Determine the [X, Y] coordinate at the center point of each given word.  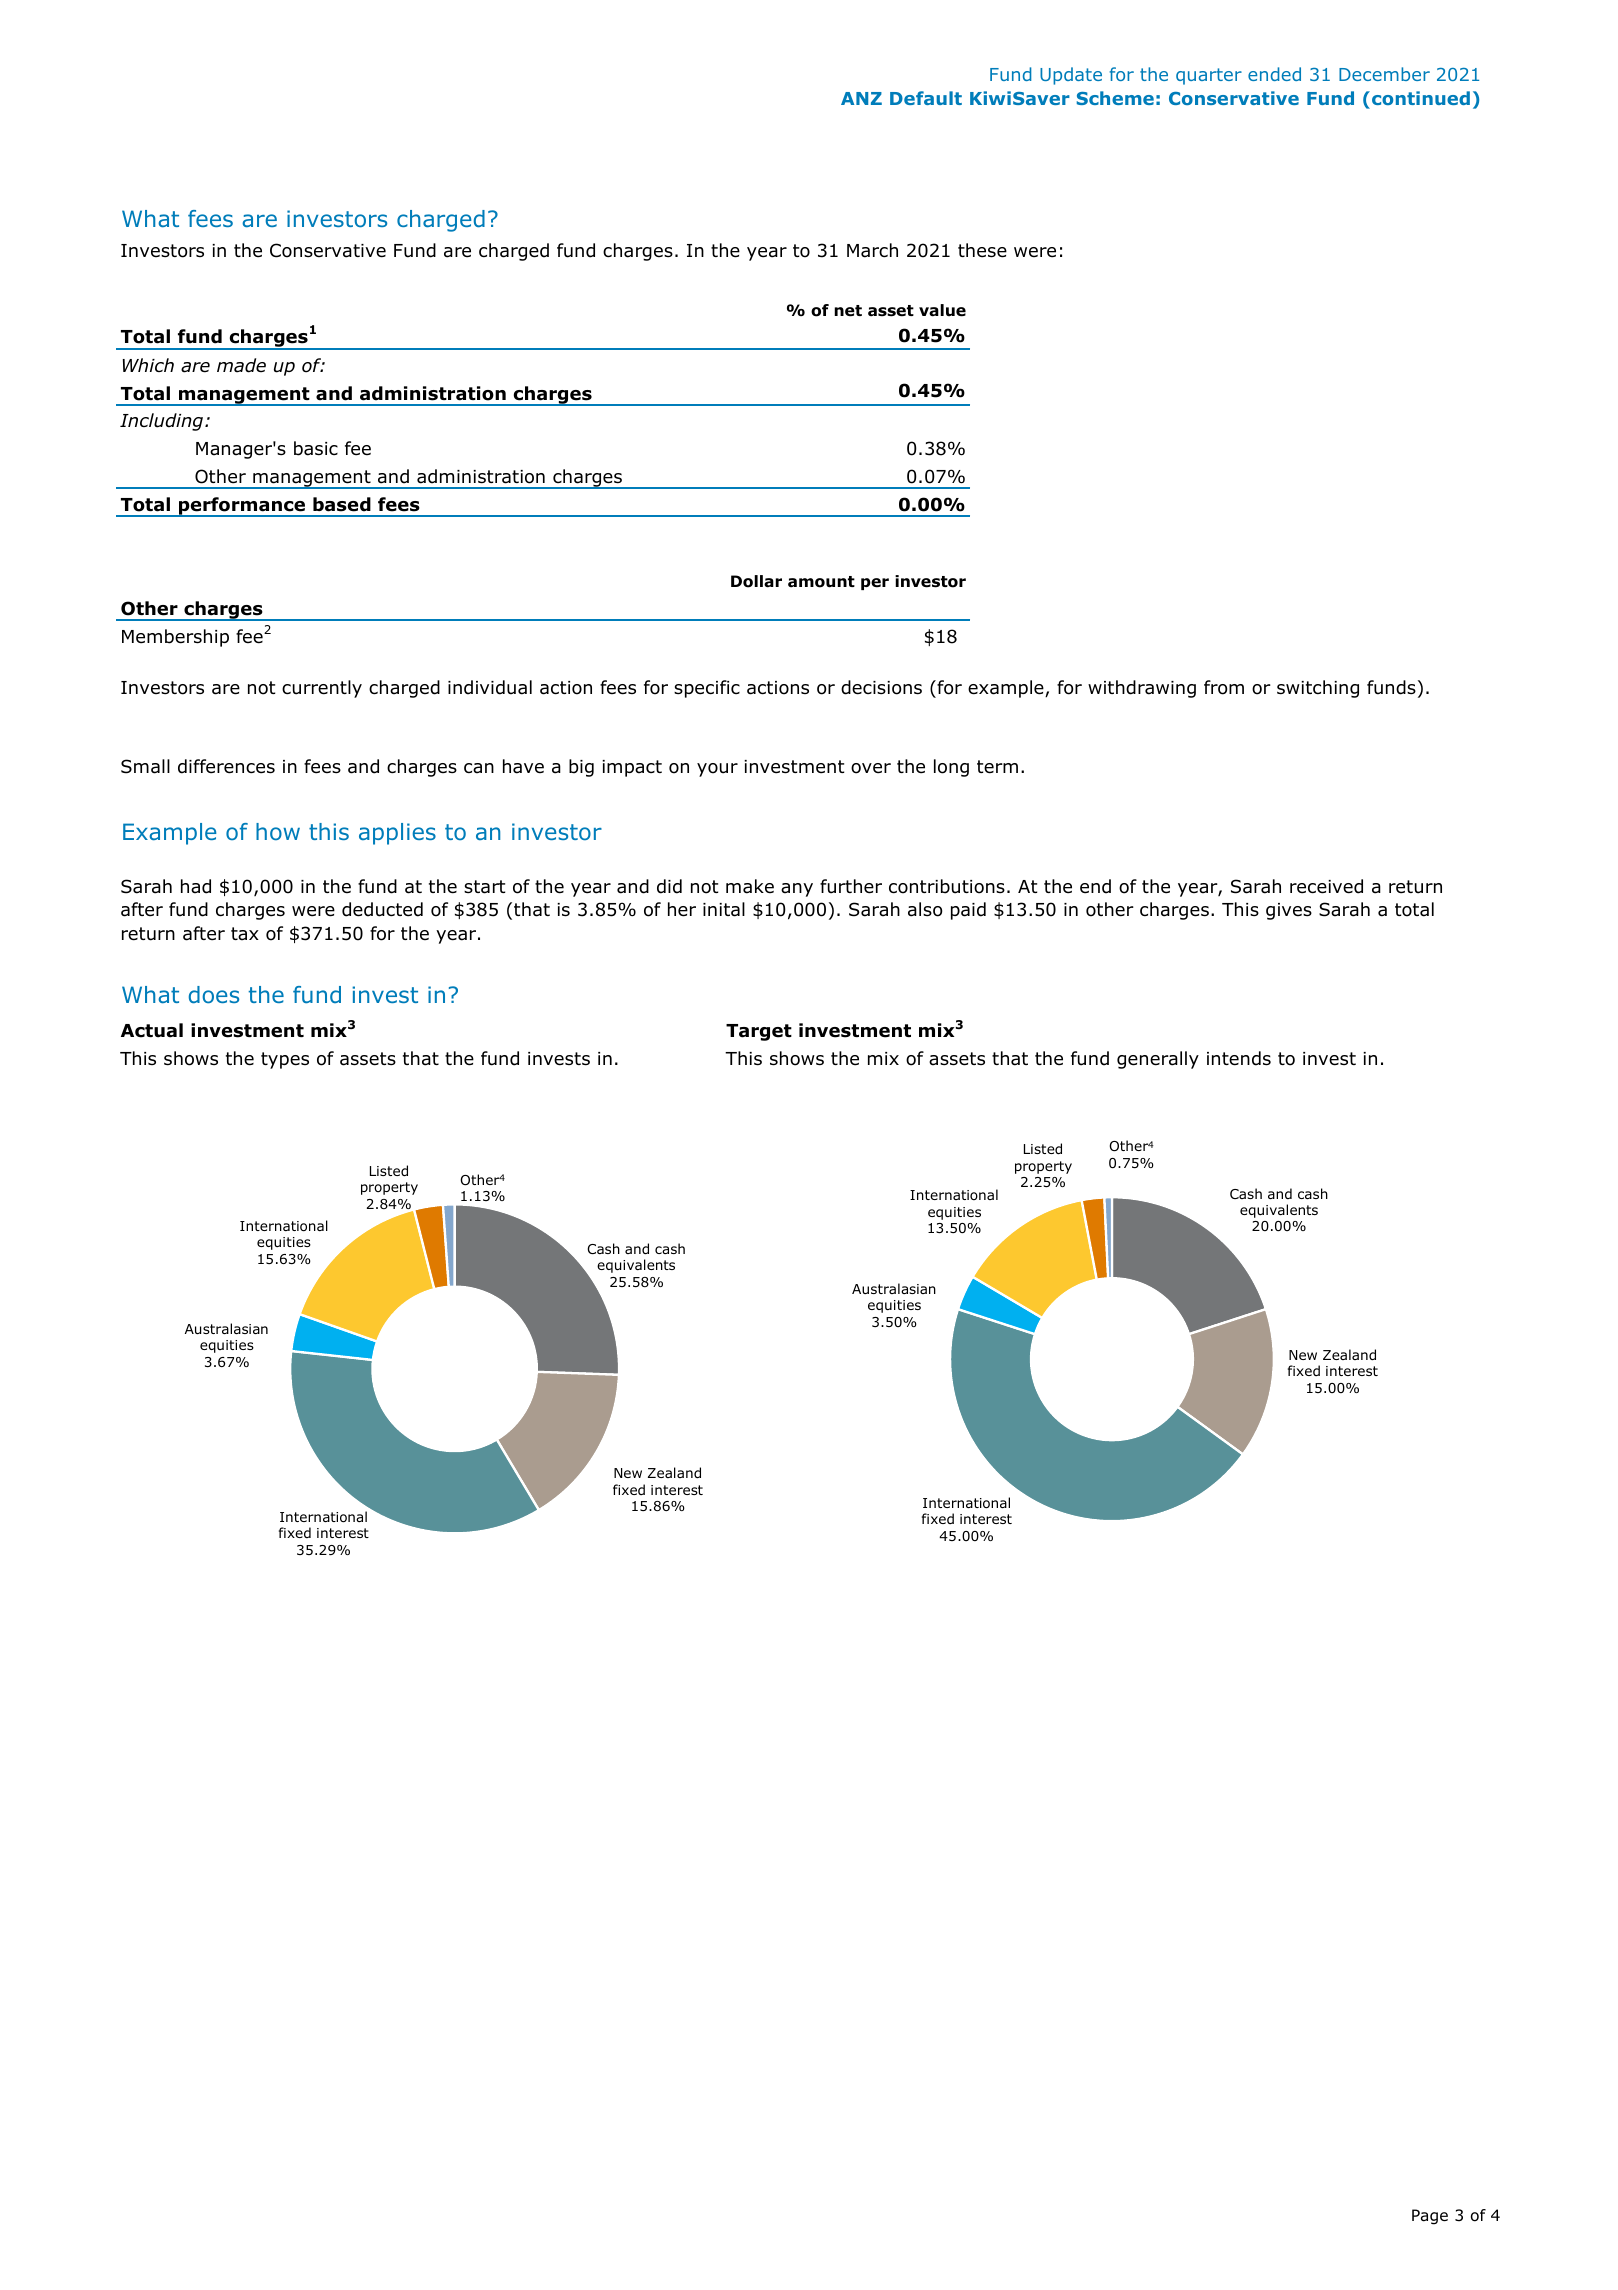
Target [759, 1032]
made [241, 365]
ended [1274, 74]
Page [1430, 2217]
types [285, 1060]
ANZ [861, 98]
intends [1239, 1058]
